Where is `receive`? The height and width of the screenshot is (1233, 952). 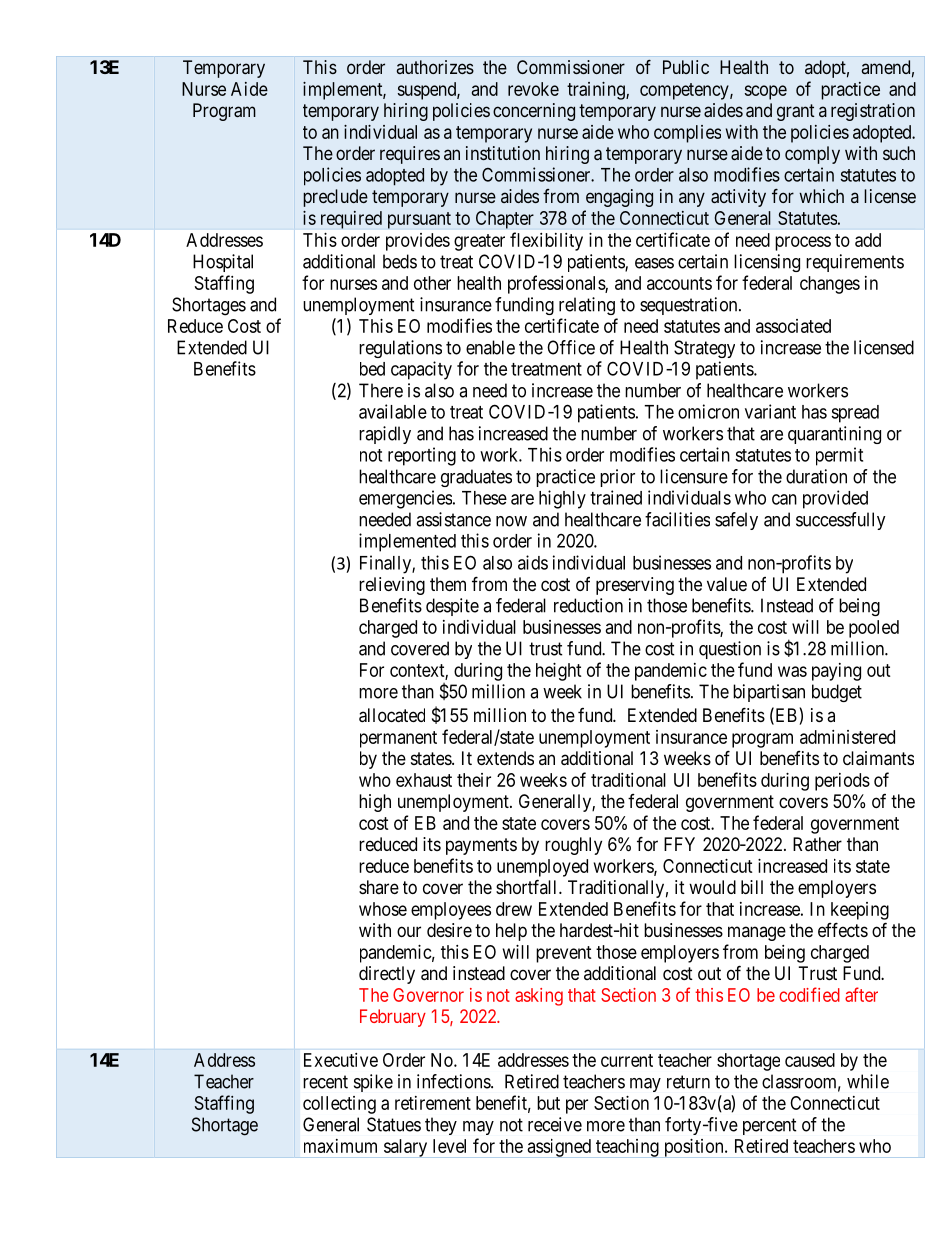
receive is located at coordinates (555, 1124).
